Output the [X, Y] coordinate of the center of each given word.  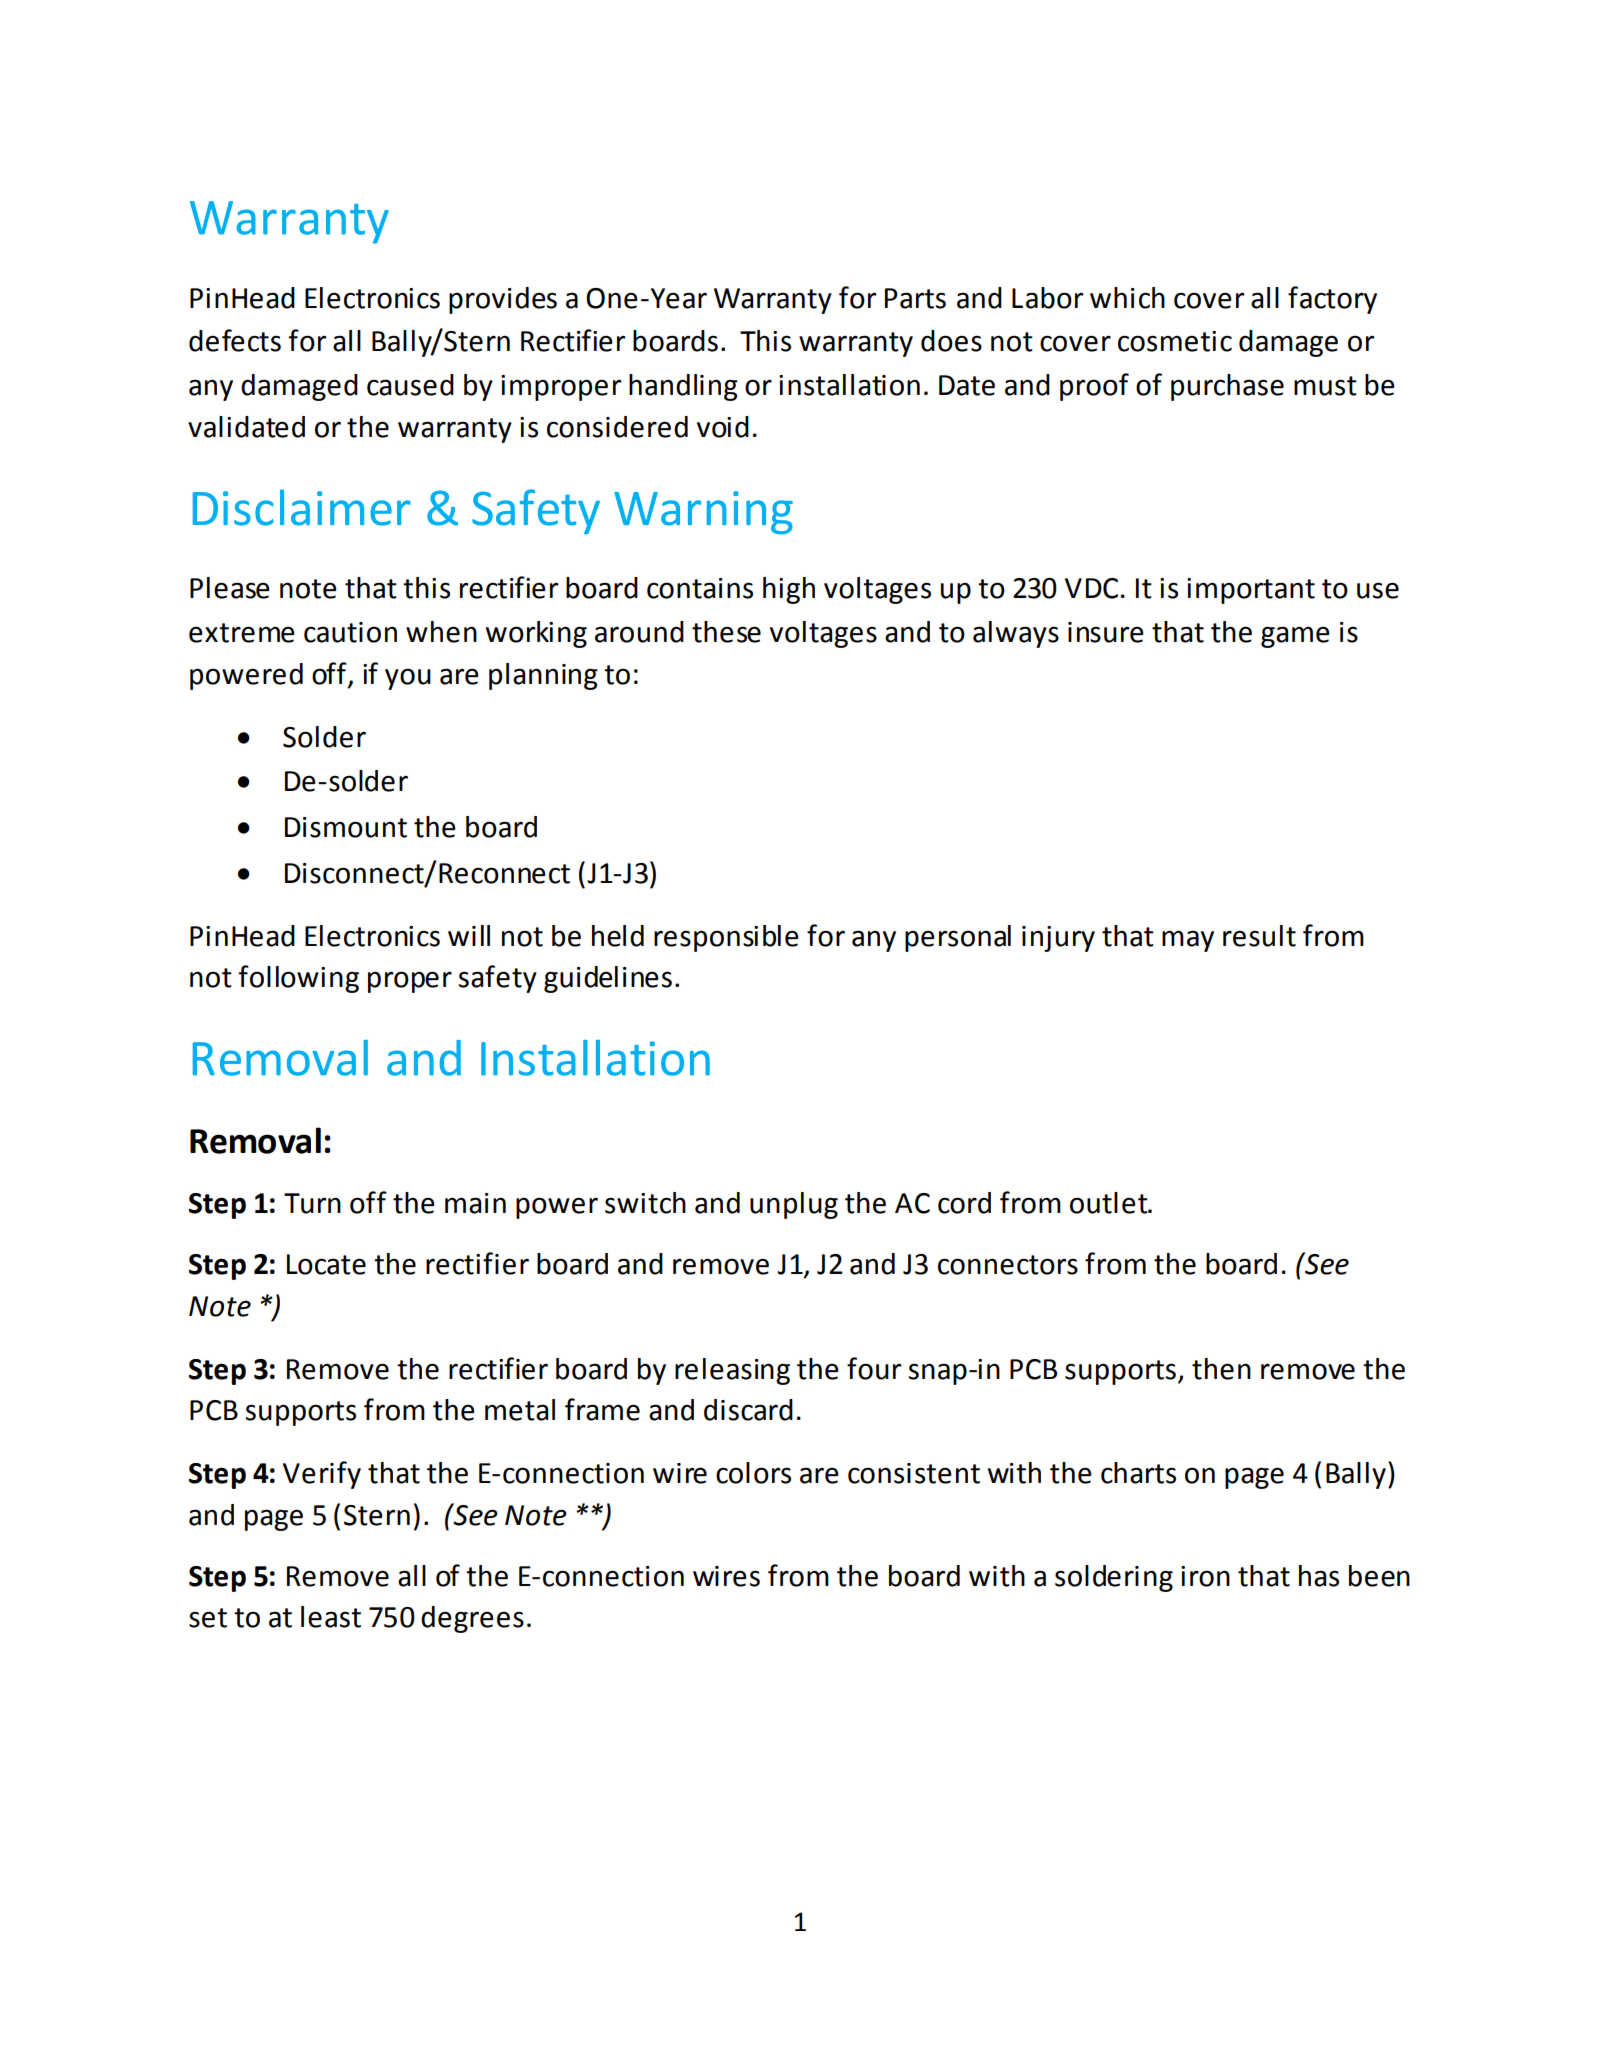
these [726, 632]
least [331, 1617]
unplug [794, 1205]
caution [350, 632]
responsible [726, 938]
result [1259, 936]
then [1221, 1369]
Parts [915, 298]
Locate [326, 1264]
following [298, 979]
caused [410, 385]
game [1295, 637]
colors [753, 1473]
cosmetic [1175, 341]
